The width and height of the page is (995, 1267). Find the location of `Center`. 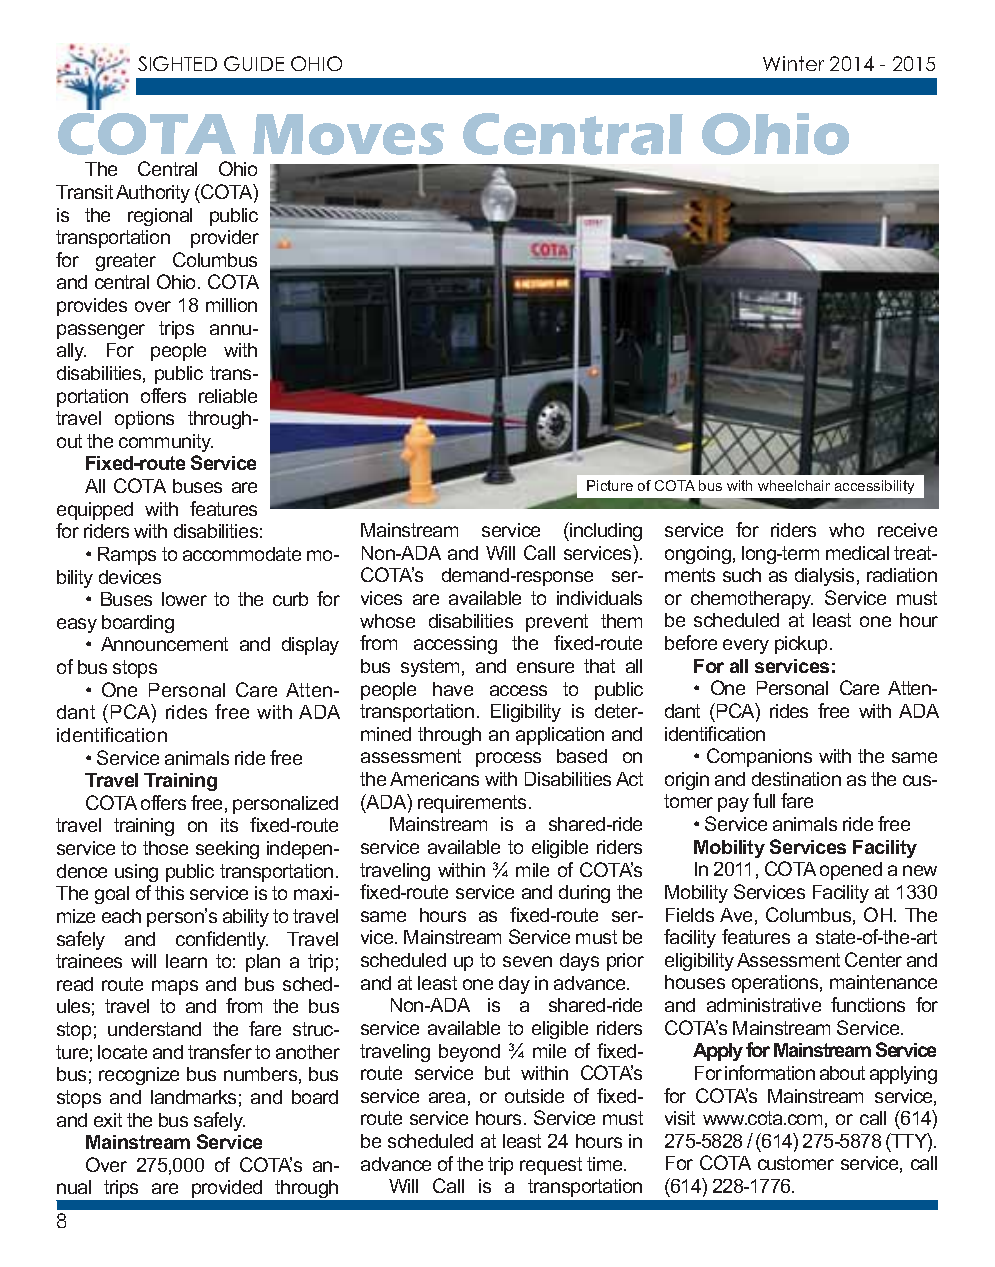

Center is located at coordinates (873, 959).
